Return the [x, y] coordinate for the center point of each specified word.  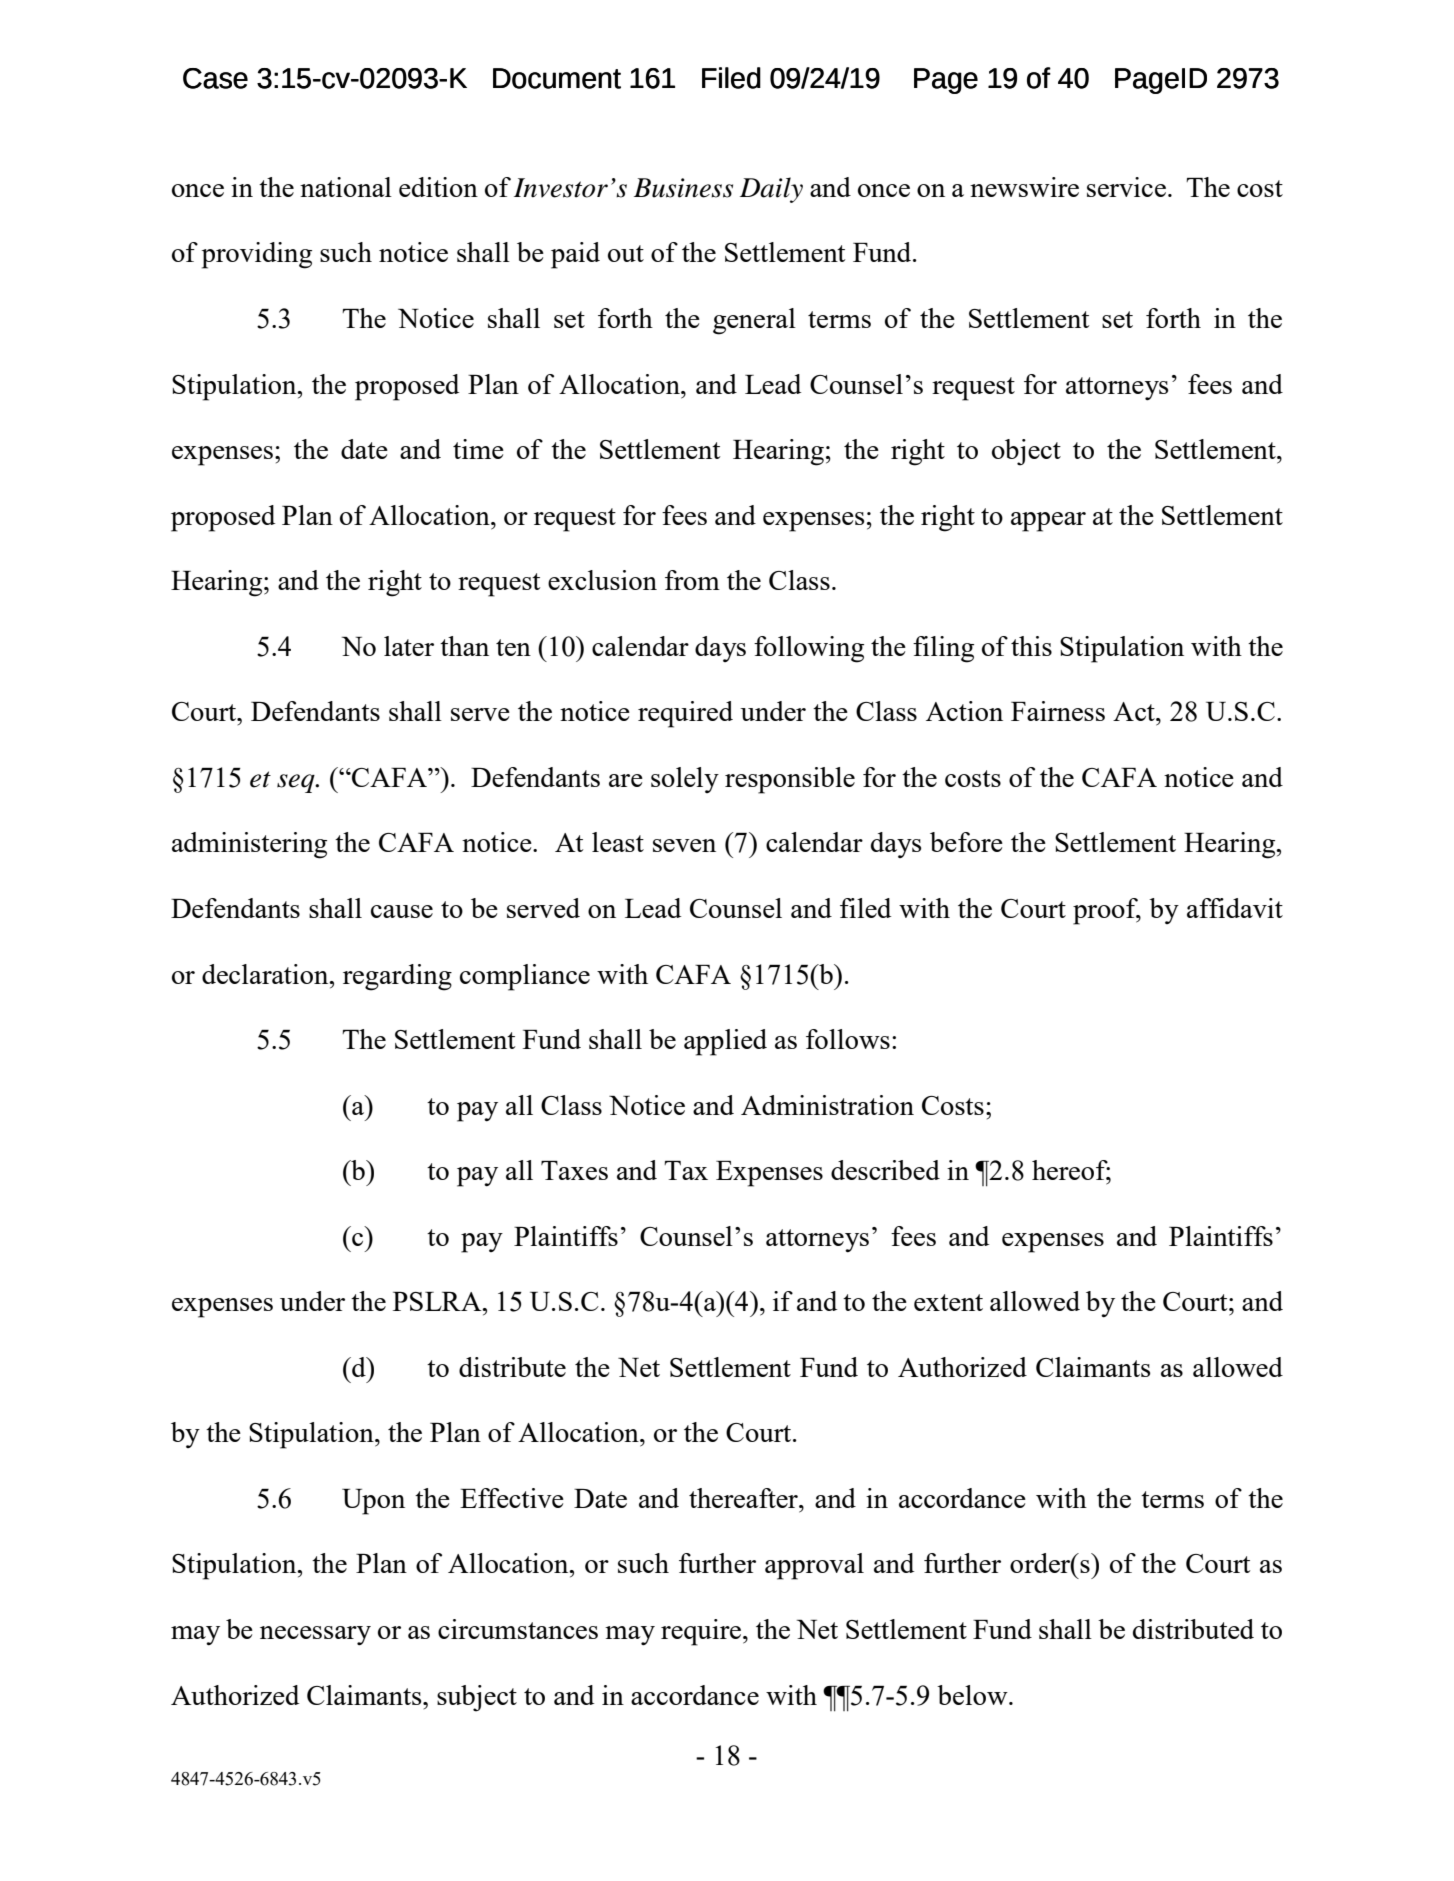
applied [725, 1042]
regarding [397, 977]
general [754, 321]
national [346, 187]
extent [948, 1302]
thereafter [744, 1498]
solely [685, 780]
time [478, 449]
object [1026, 452]
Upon [373, 1502]
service [1126, 187]
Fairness [1058, 711]
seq [297, 783]
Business [683, 188]
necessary [315, 1636]
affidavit [1235, 908]
